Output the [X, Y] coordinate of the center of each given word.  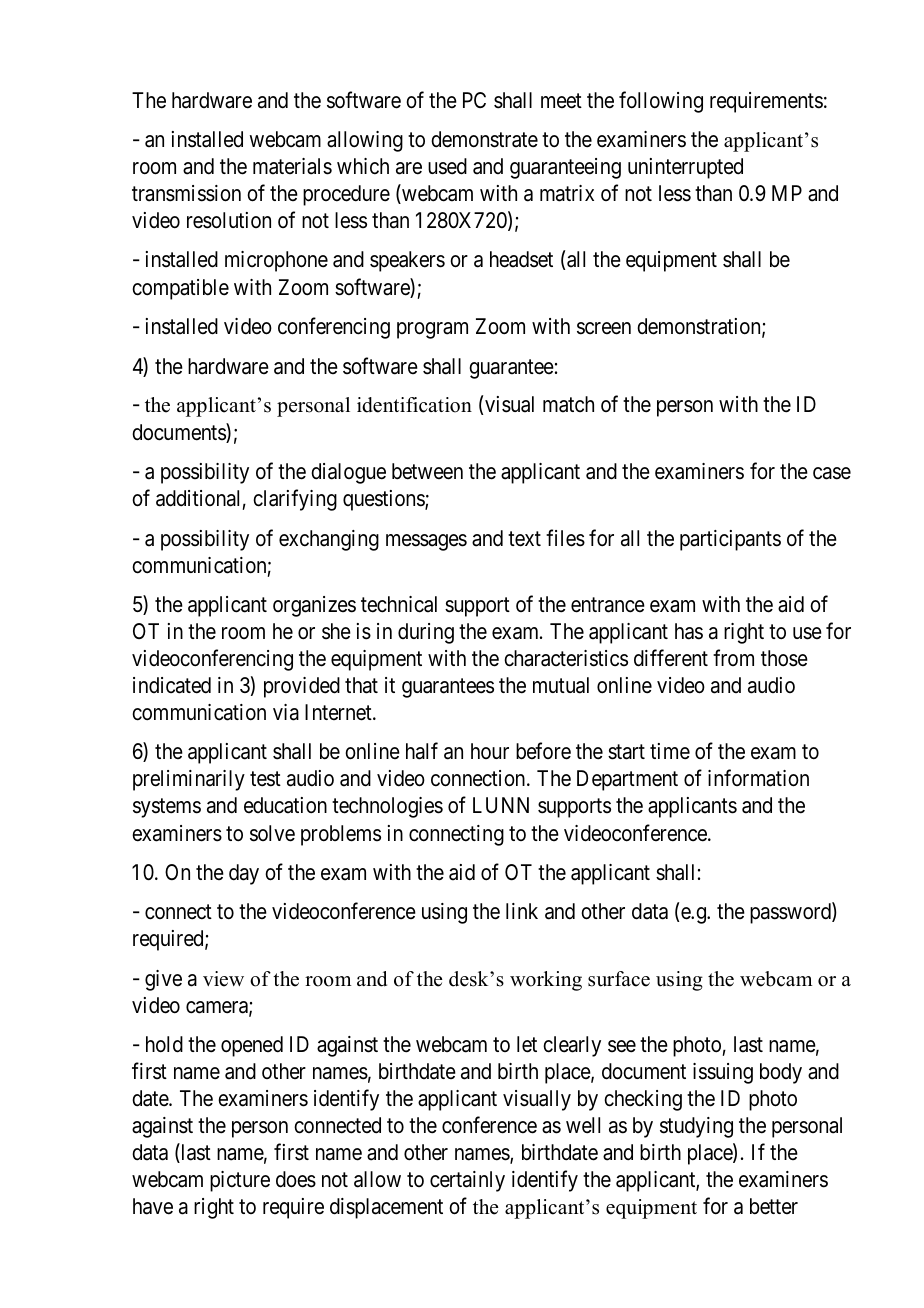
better [774, 1206]
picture [240, 1181]
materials [292, 166]
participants [730, 540]
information [758, 778]
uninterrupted [685, 168]
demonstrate [484, 139]
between [427, 471]
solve [272, 833]
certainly [467, 1181]
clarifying [295, 500]
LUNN [501, 805]
